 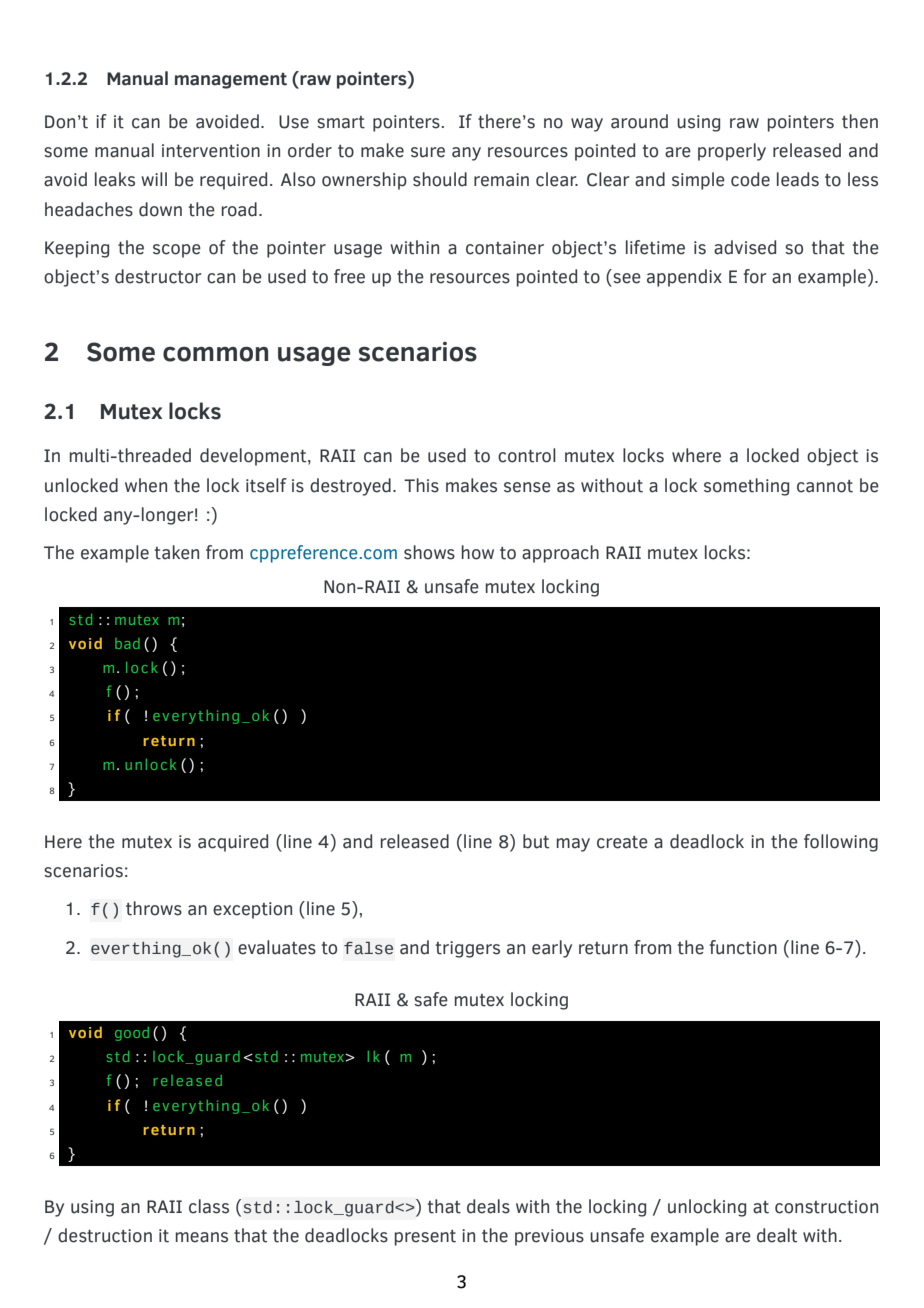 I want to click on dealt, so click(x=777, y=1235).
